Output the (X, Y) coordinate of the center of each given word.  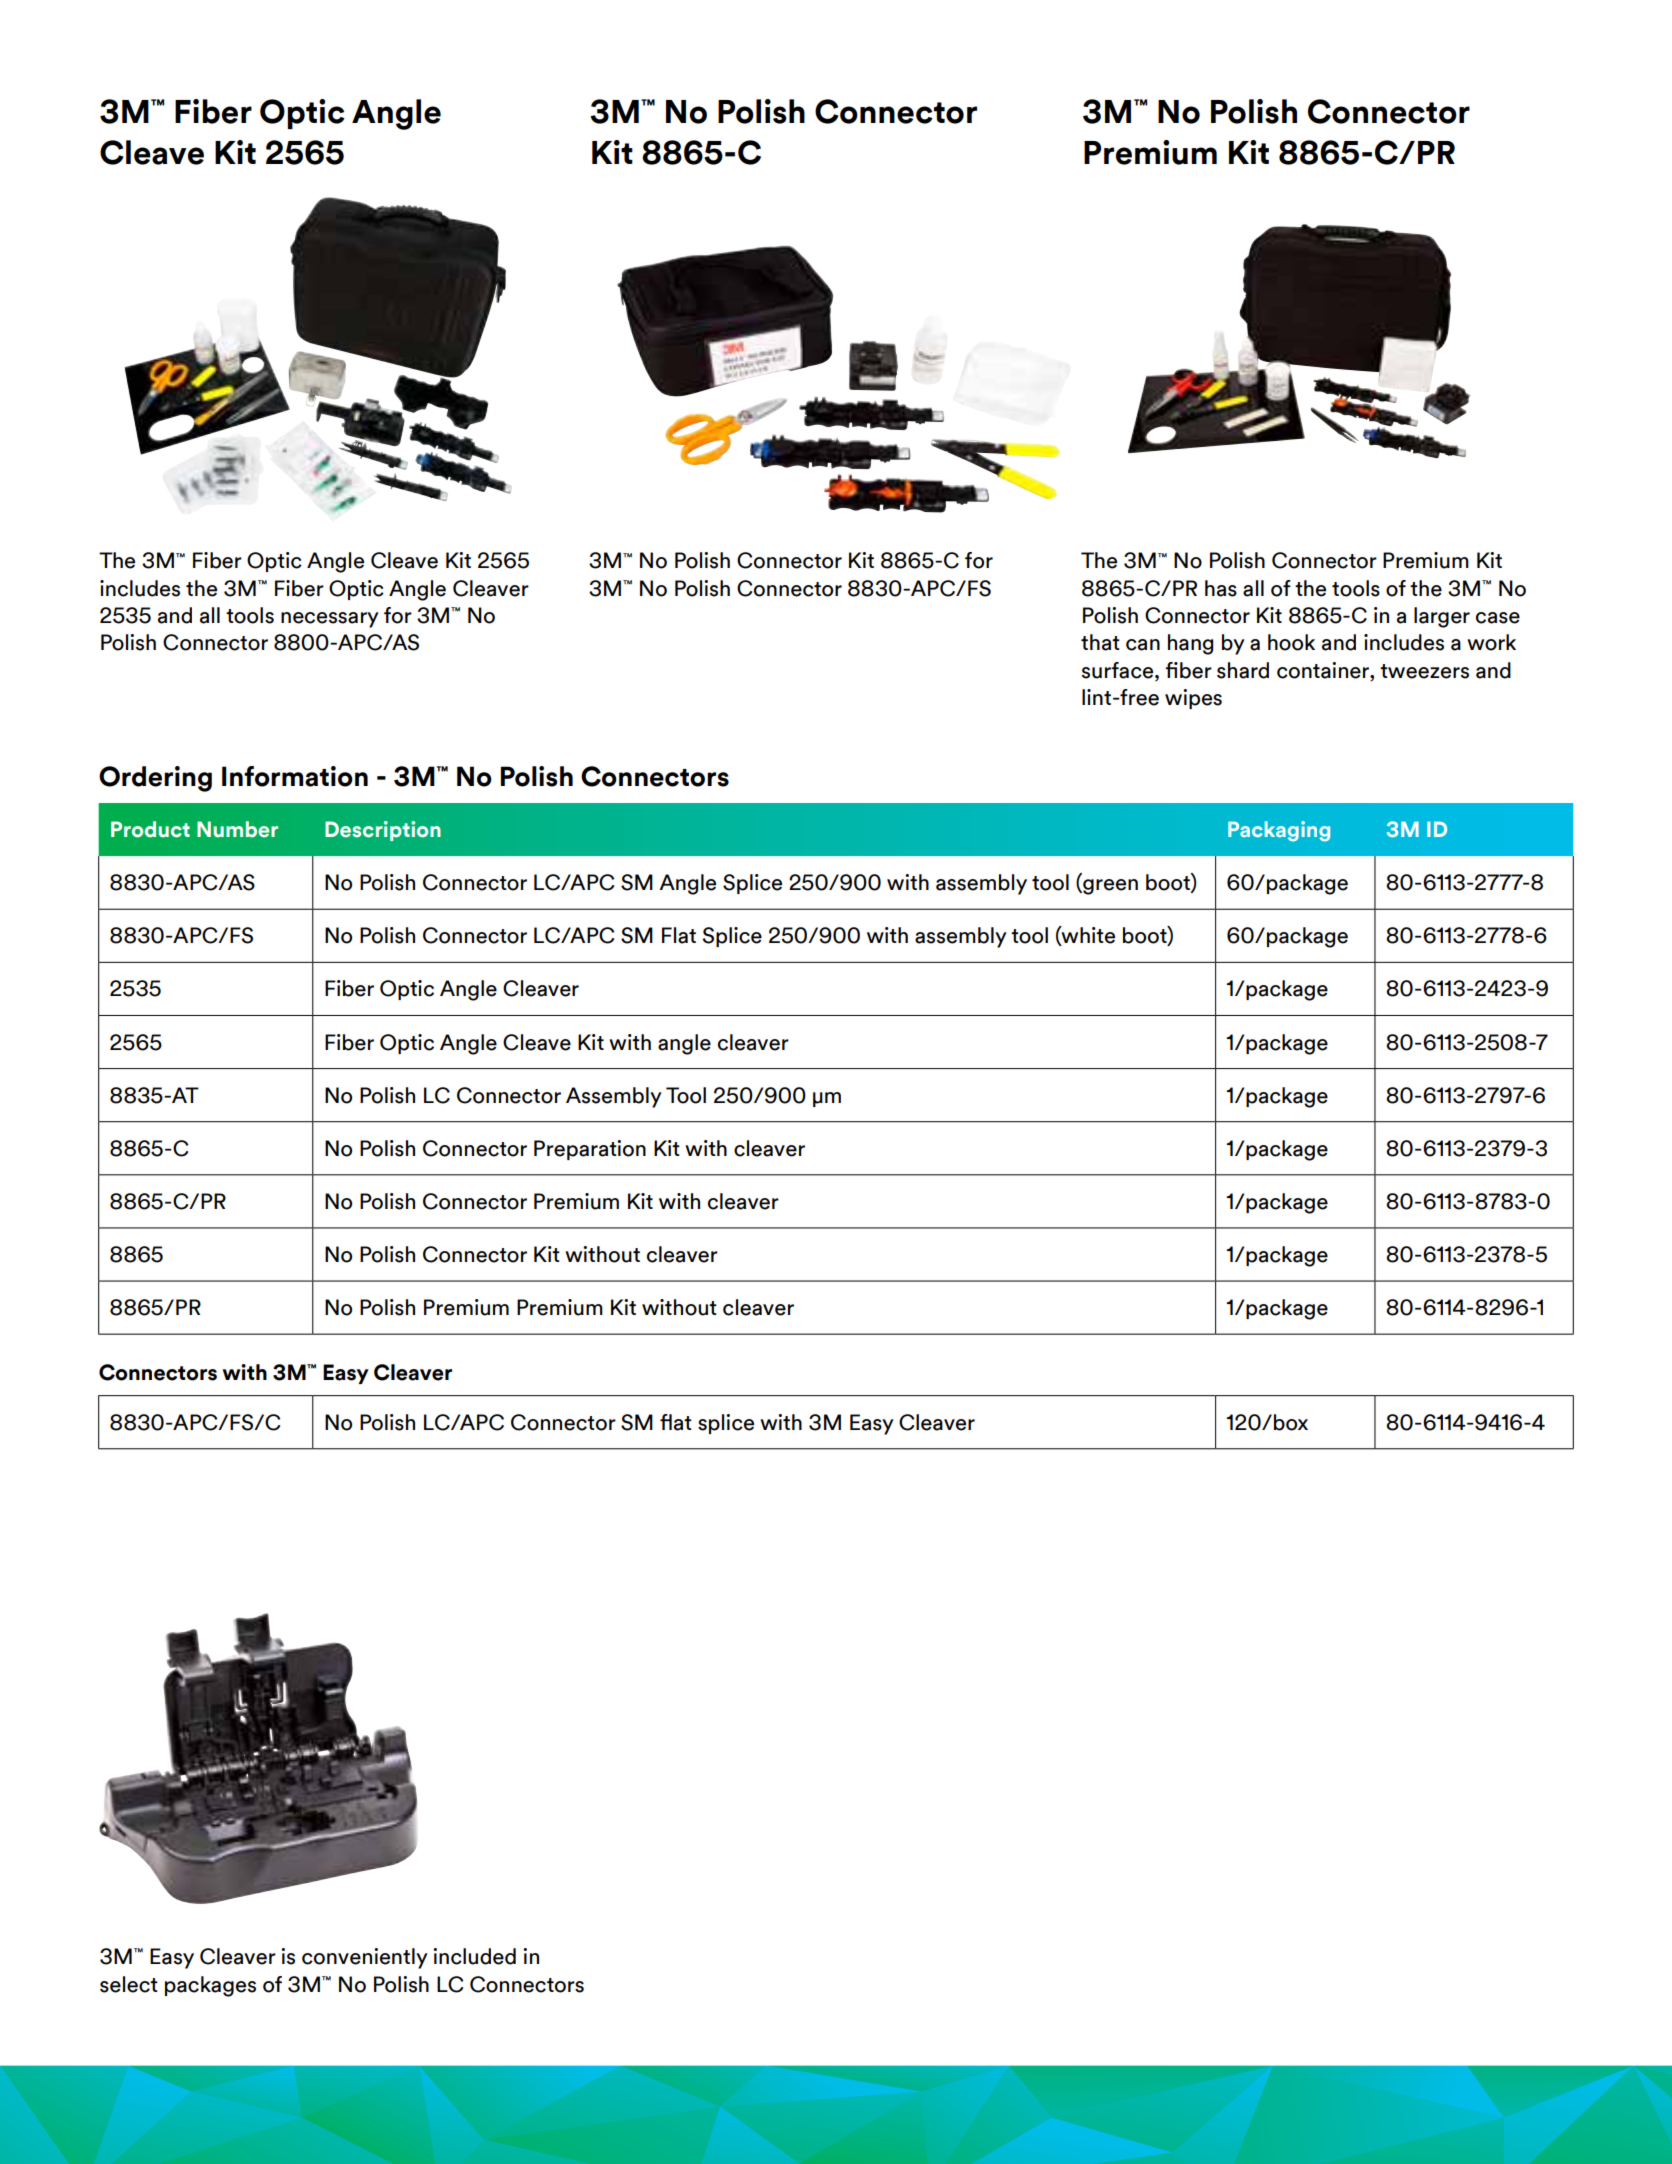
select (129, 1984)
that (1100, 642)
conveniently (365, 1958)
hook (1291, 642)
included (474, 1956)
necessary (330, 620)
